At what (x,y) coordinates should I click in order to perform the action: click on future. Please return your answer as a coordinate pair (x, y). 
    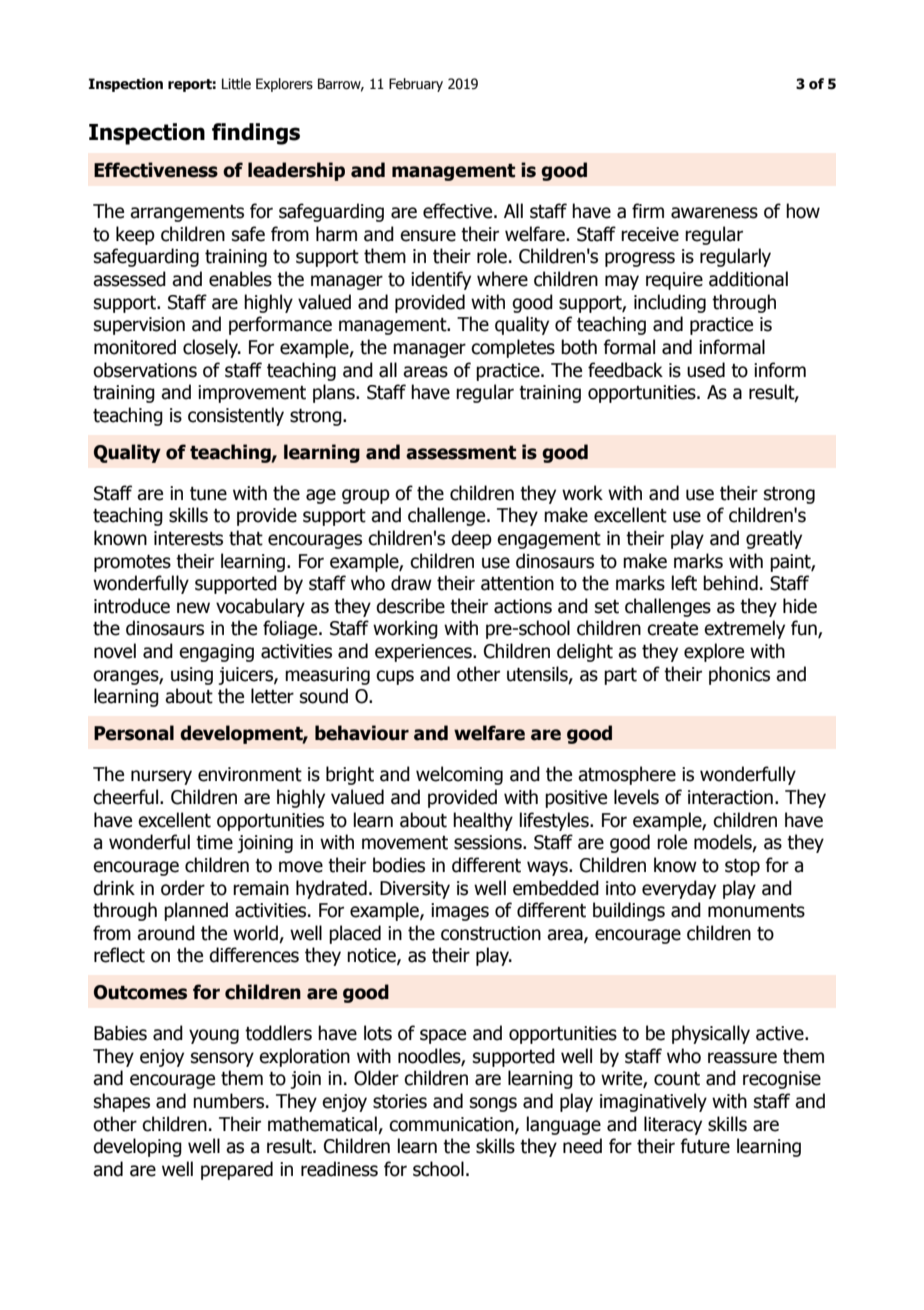
    Looking at the image, I should click on (705, 1146).
